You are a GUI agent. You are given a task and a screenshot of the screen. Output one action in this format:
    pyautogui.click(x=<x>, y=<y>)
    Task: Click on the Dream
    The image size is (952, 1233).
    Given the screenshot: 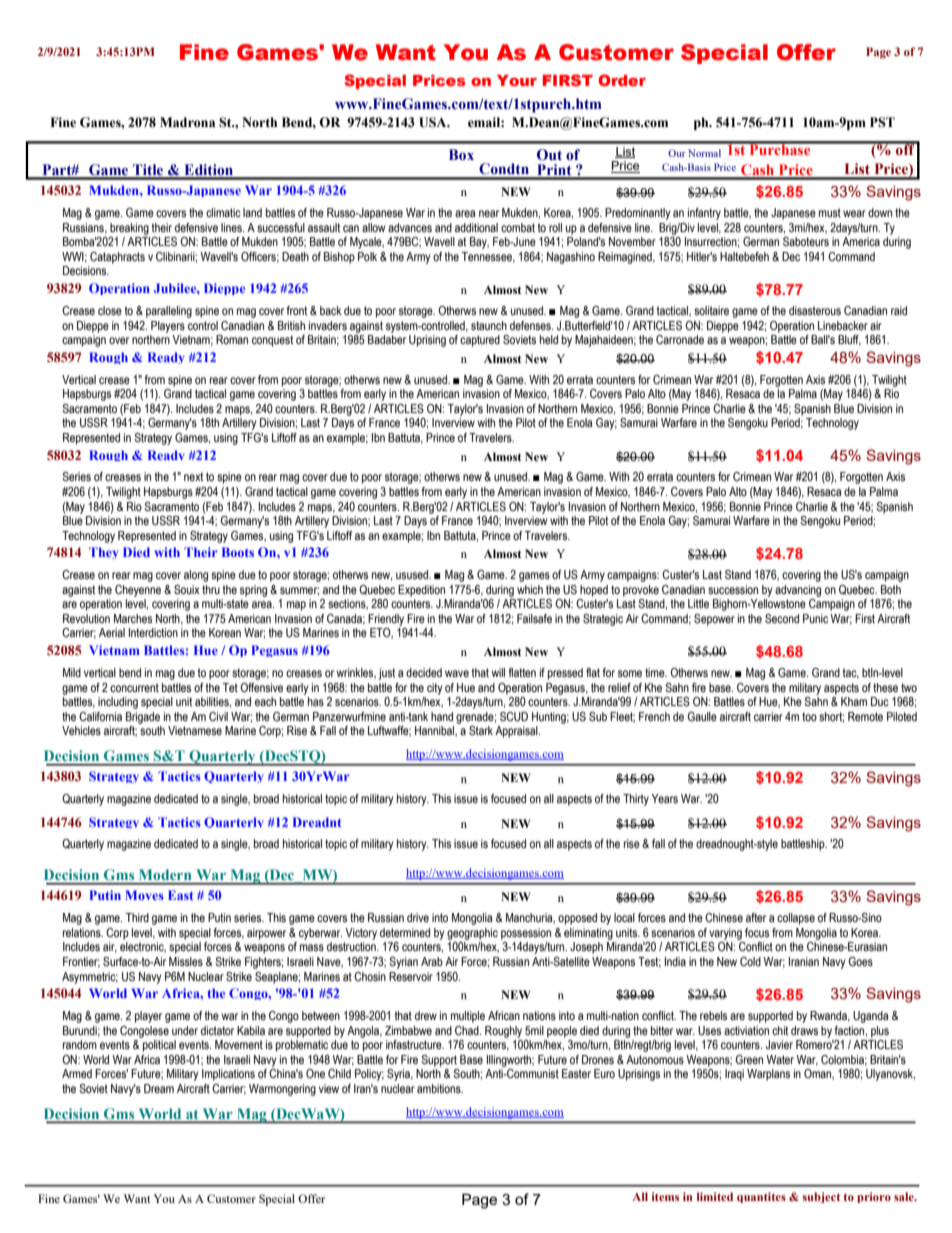 What is the action you would take?
    pyautogui.click(x=159, y=1088)
